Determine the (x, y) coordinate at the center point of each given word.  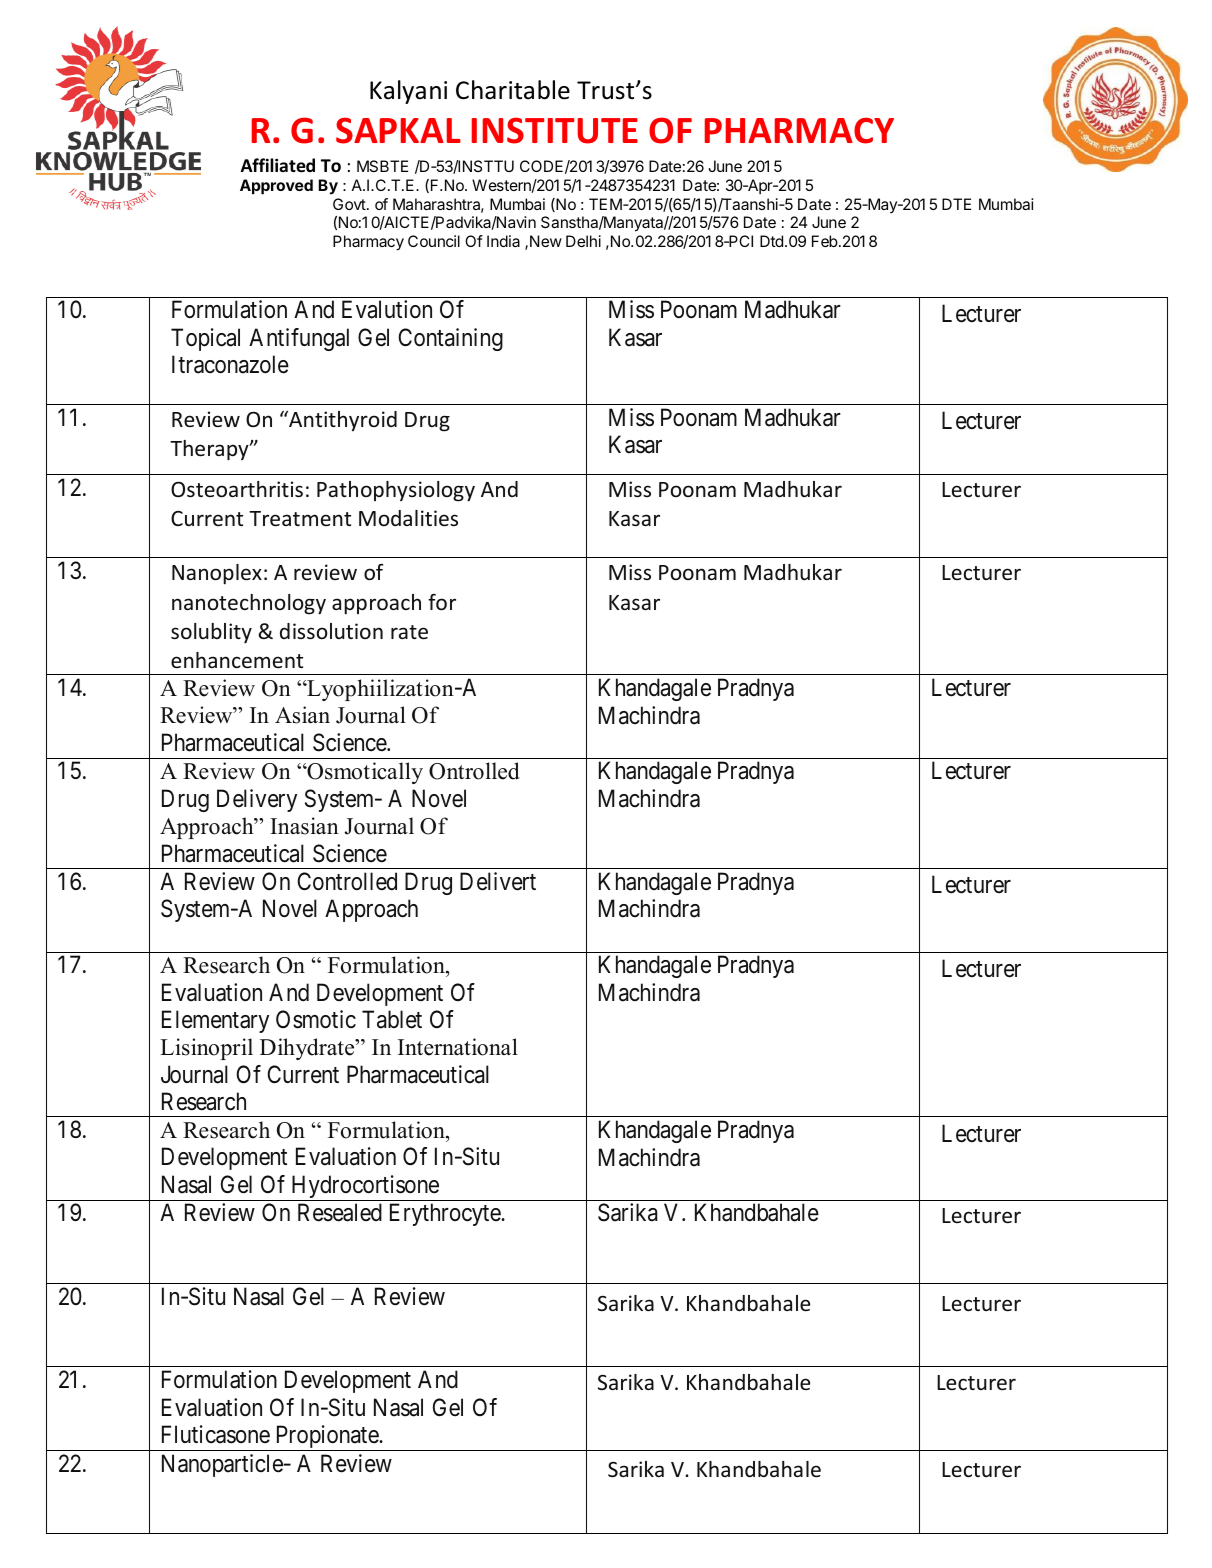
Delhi (583, 241)
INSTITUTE (555, 130)
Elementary (215, 1021)
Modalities (408, 518)
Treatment (300, 518)
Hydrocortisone (365, 1188)
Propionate (326, 1438)
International (458, 1047)
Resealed (340, 1212)
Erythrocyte (446, 1214)
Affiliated (278, 165)
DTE (956, 204)
